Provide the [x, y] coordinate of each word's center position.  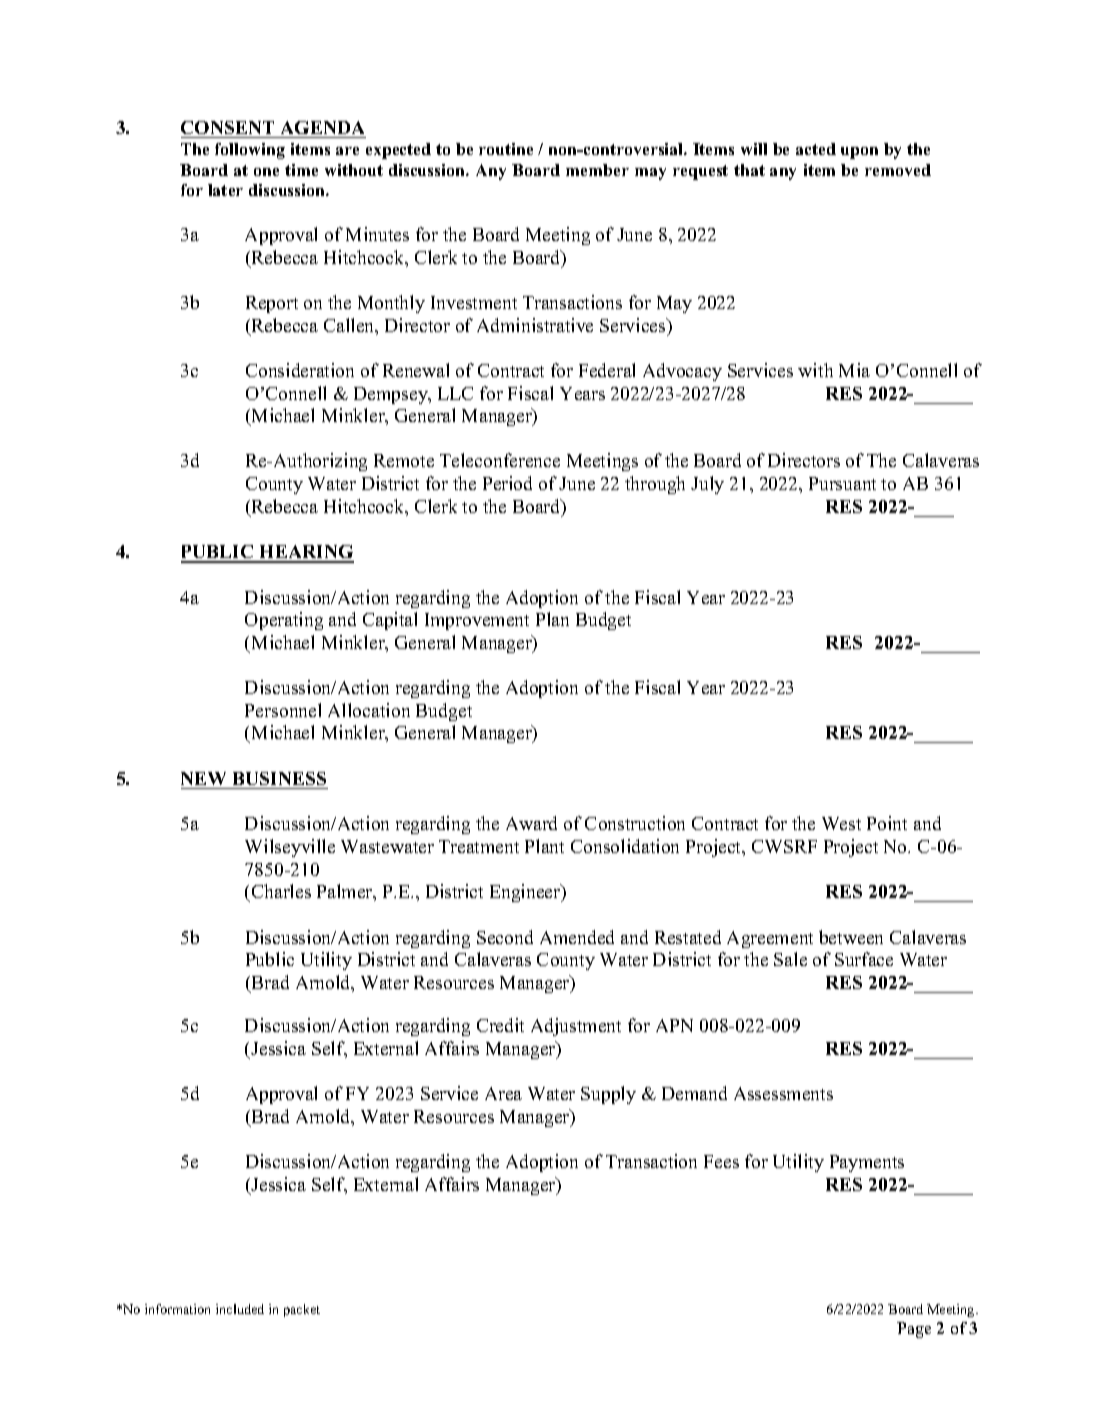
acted [816, 149]
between [851, 937]
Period [507, 483]
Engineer [526, 893]
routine [506, 149]
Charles [281, 891]
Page [914, 1330]
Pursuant [842, 483]
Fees [721, 1161]
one [266, 172]
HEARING [306, 553]
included [240, 1309]
